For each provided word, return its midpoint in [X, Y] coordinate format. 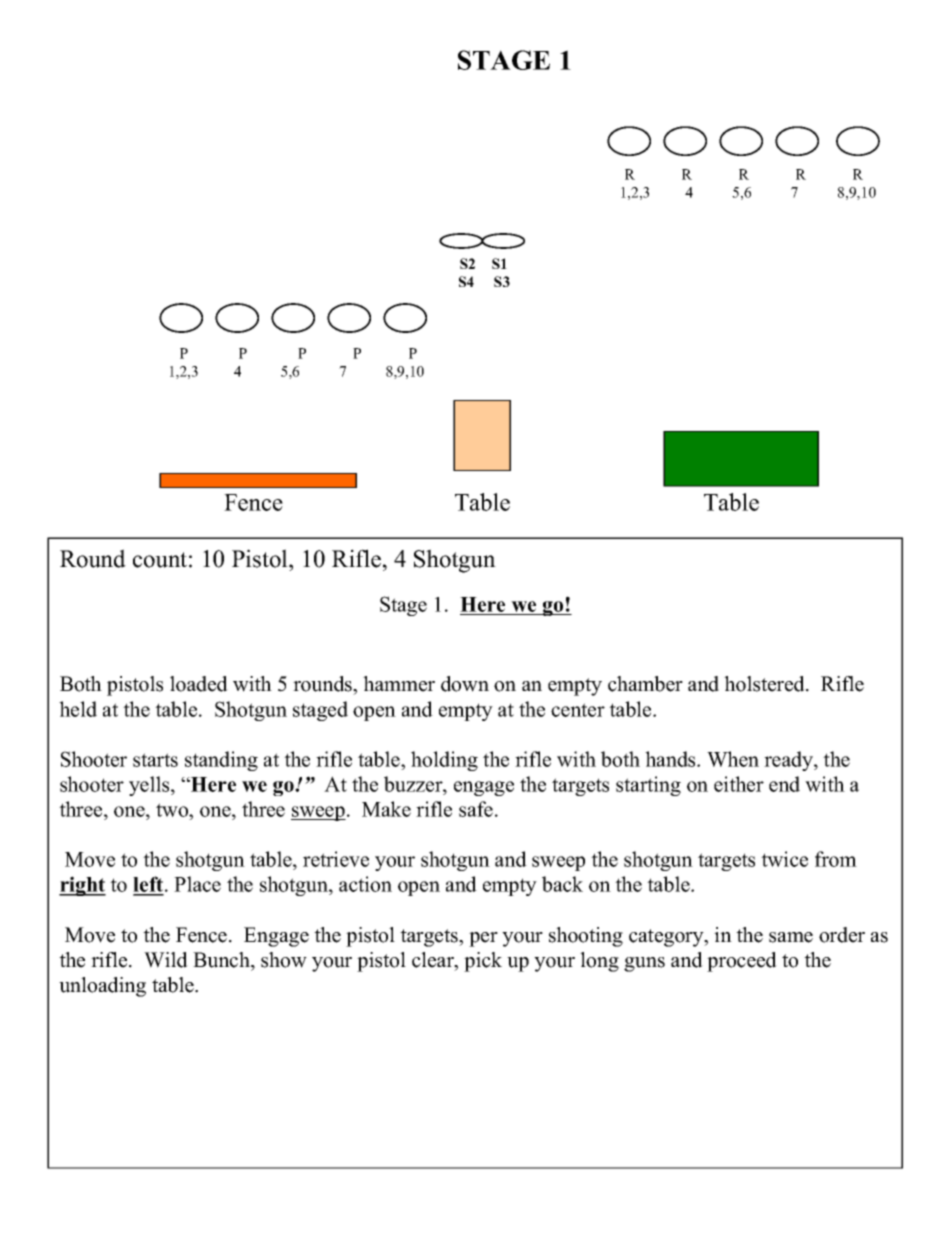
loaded [199, 684]
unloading [102, 987]
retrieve [336, 859]
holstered [765, 684]
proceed [742, 962]
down [465, 684]
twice [784, 859]
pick [483, 962]
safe [476, 809]
